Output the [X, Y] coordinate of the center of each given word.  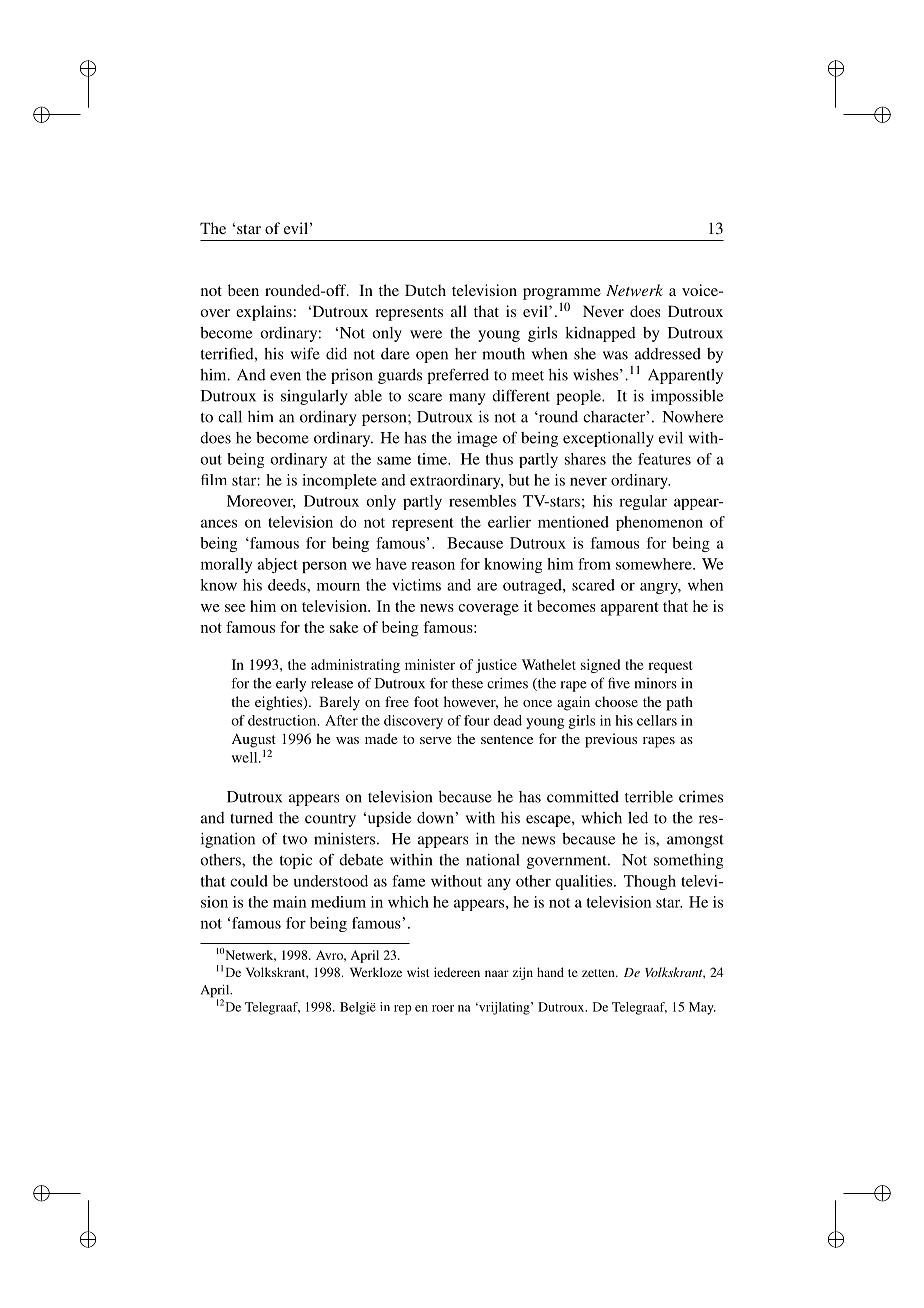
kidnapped [600, 334]
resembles [482, 501]
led [638, 818]
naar [497, 973]
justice [496, 666]
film [214, 479]
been [243, 290]
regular [643, 502]
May [702, 1008]
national [493, 859]
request [670, 667]
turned [251, 818]
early [291, 685]
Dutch [425, 290]
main [289, 902]
